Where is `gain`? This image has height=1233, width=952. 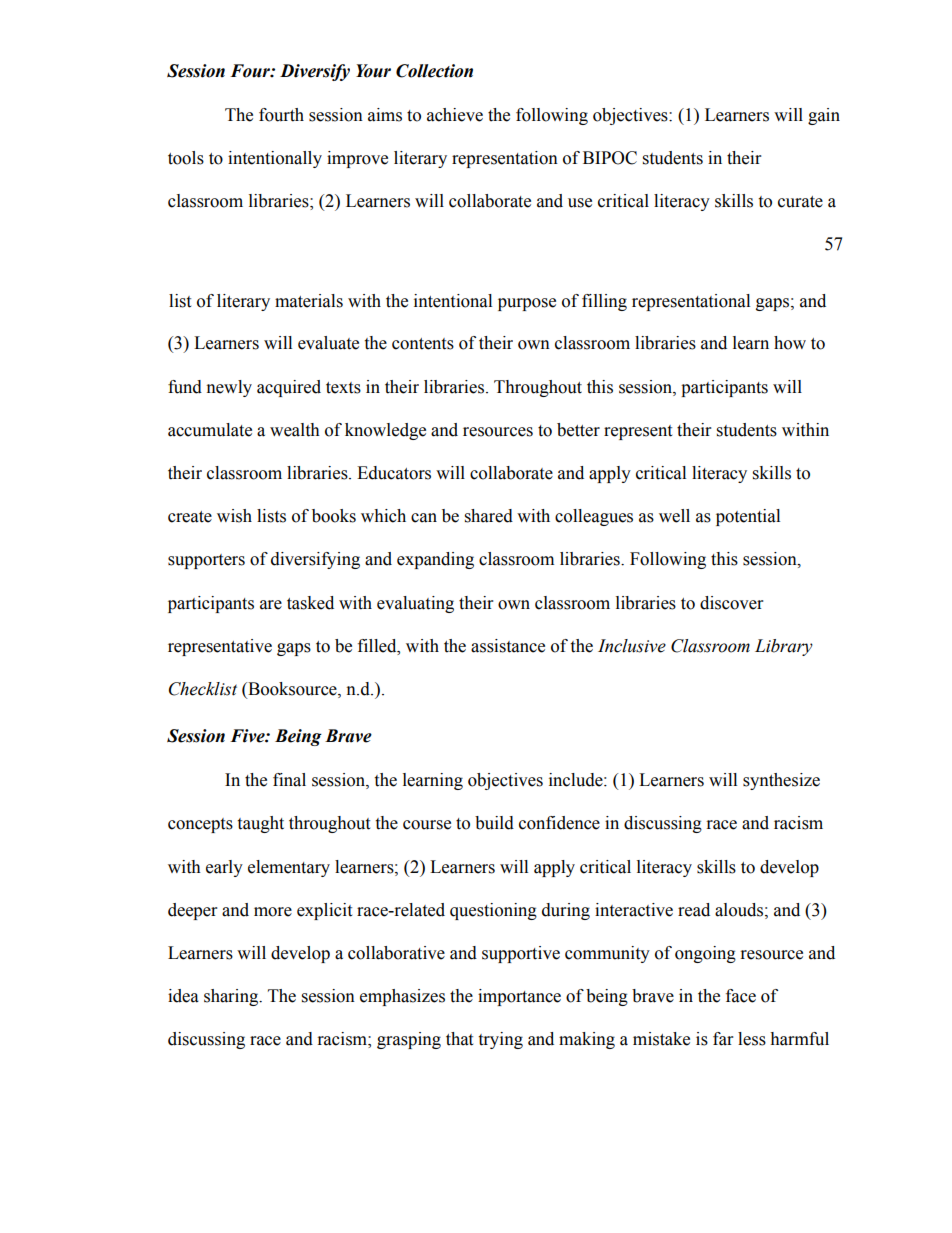
gain is located at coordinates (824, 116).
